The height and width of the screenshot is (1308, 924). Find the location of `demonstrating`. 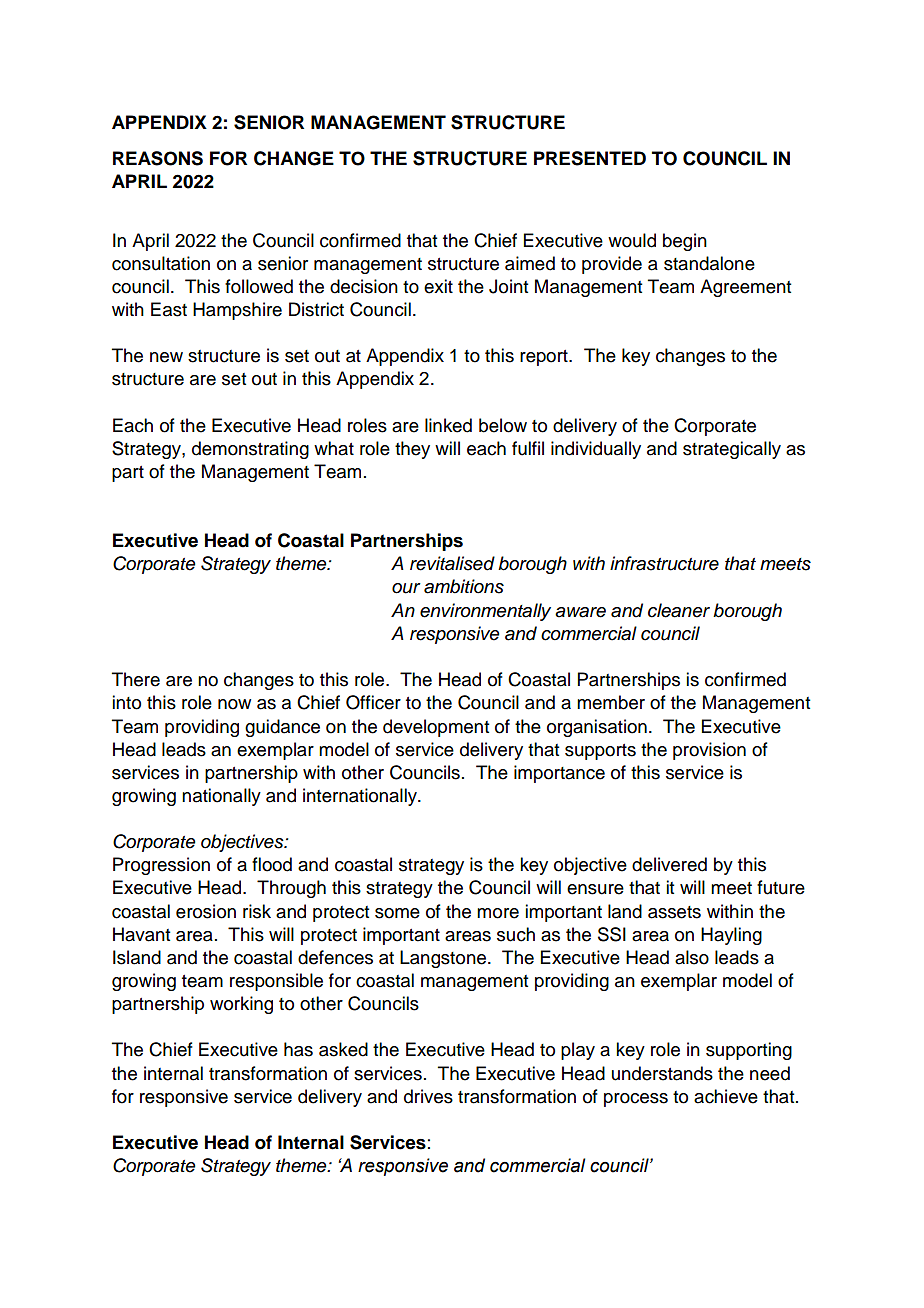

demonstrating is located at coordinates (250, 450).
